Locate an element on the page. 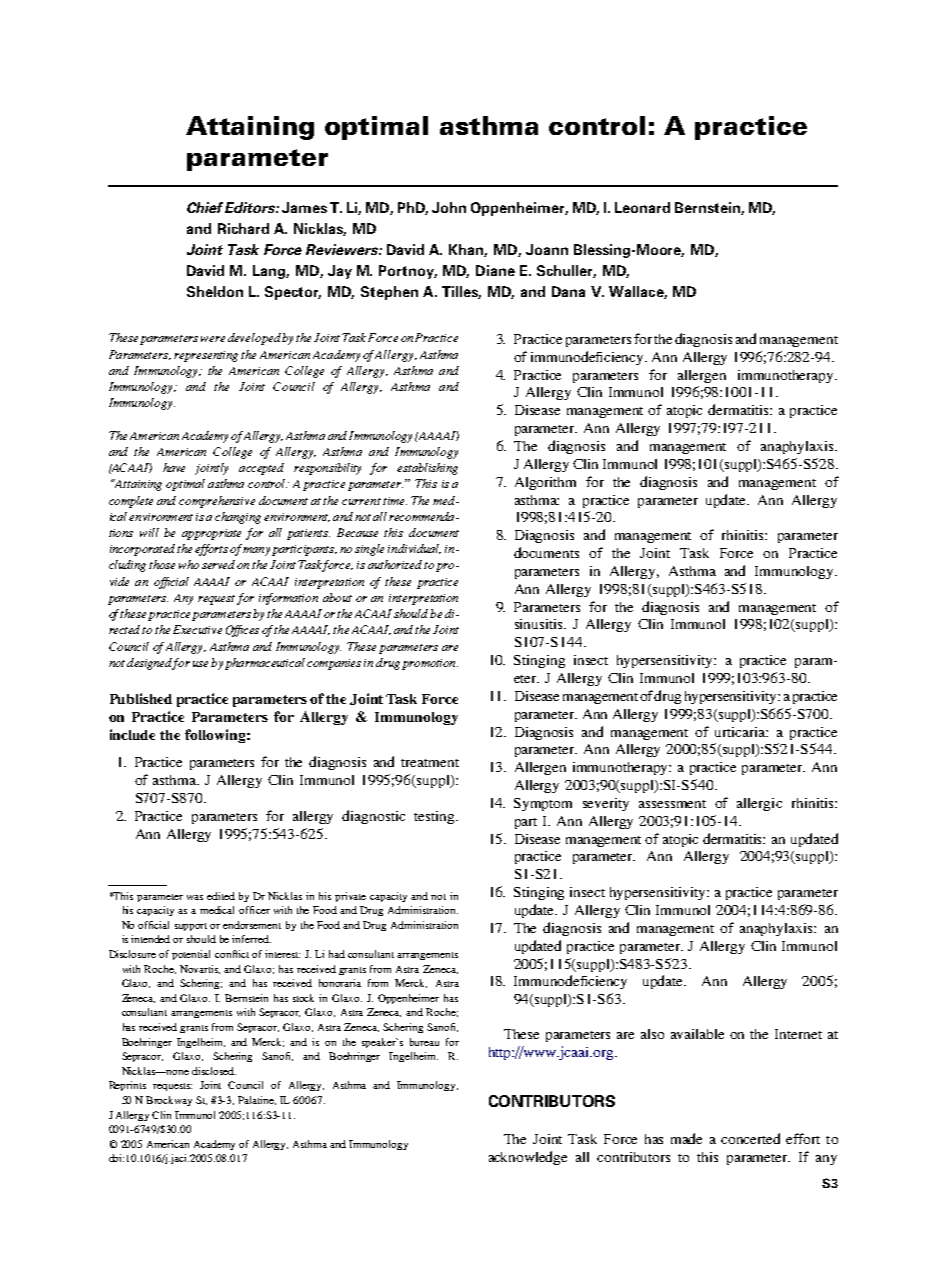 The image size is (952, 1275). Leonard is located at coordinates (642, 207).
